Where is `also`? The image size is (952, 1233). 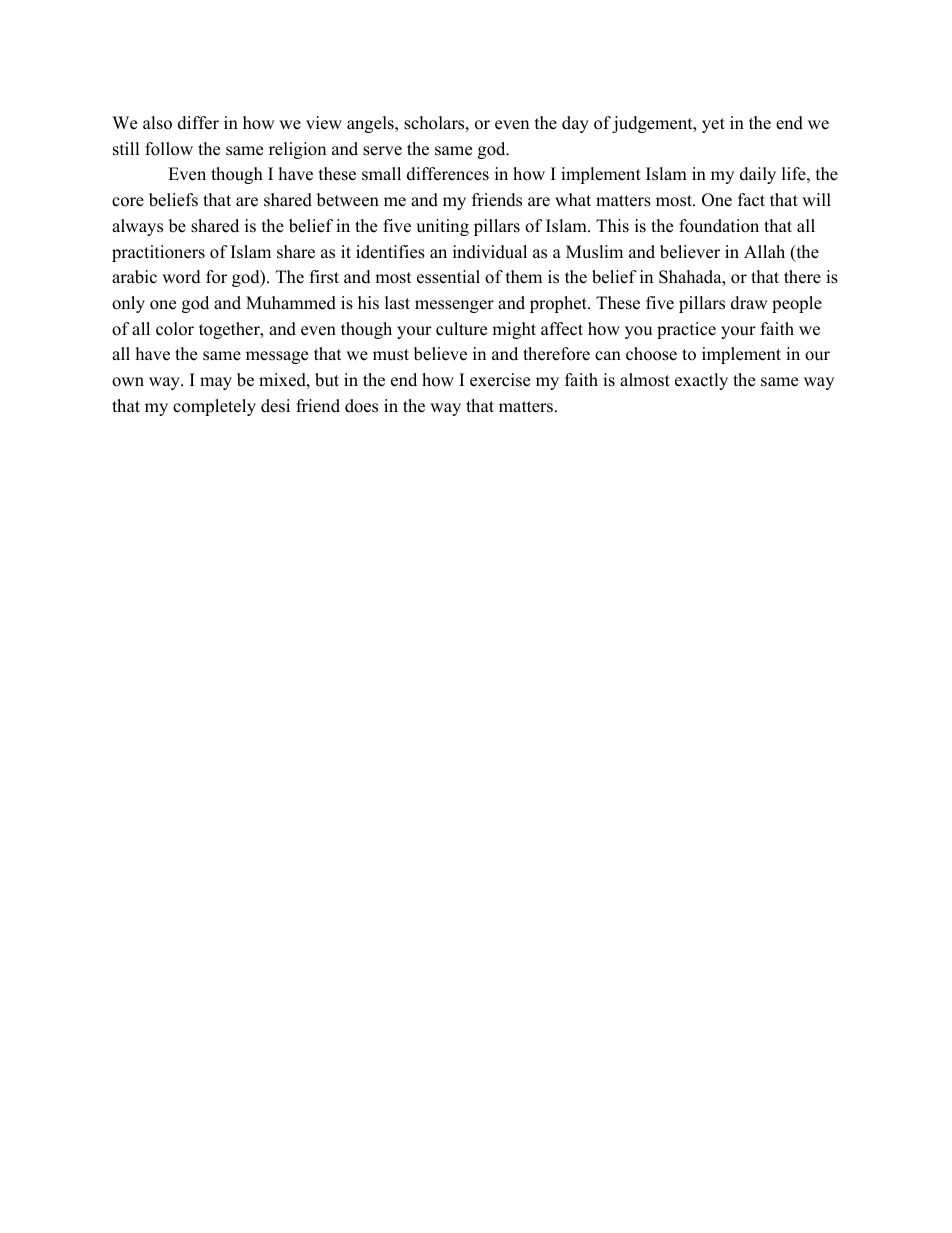 also is located at coordinates (157, 123).
